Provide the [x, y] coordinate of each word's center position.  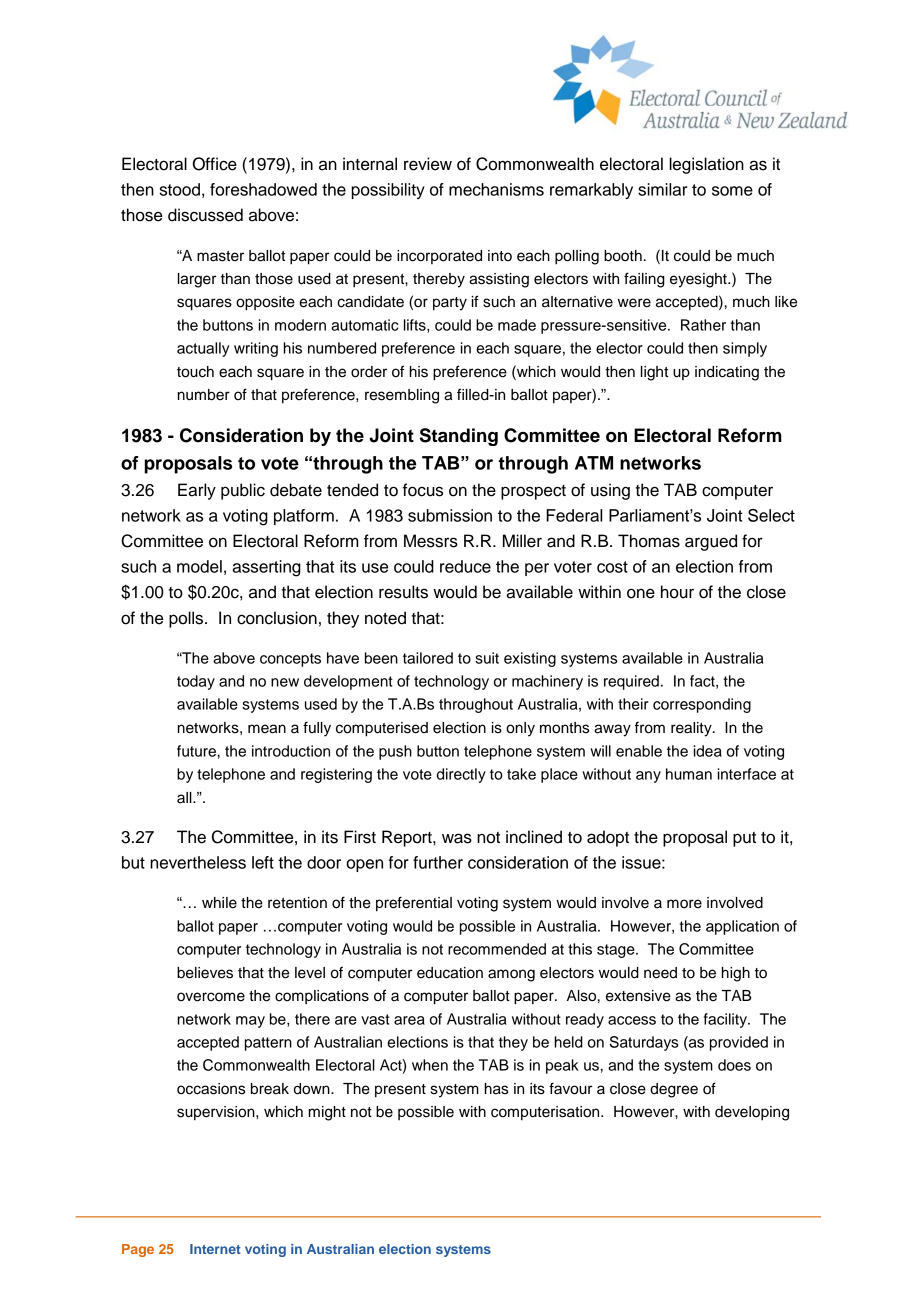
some [732, 191]
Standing [459, 437]
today [196, 682]
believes [205, 973]
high [736, 974]
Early [197, 491]
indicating [727, 373]
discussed [205, 215]
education [450, 973]
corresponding [702, 705]
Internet [215, 1249]
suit [487, 658]
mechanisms [496, 189]
